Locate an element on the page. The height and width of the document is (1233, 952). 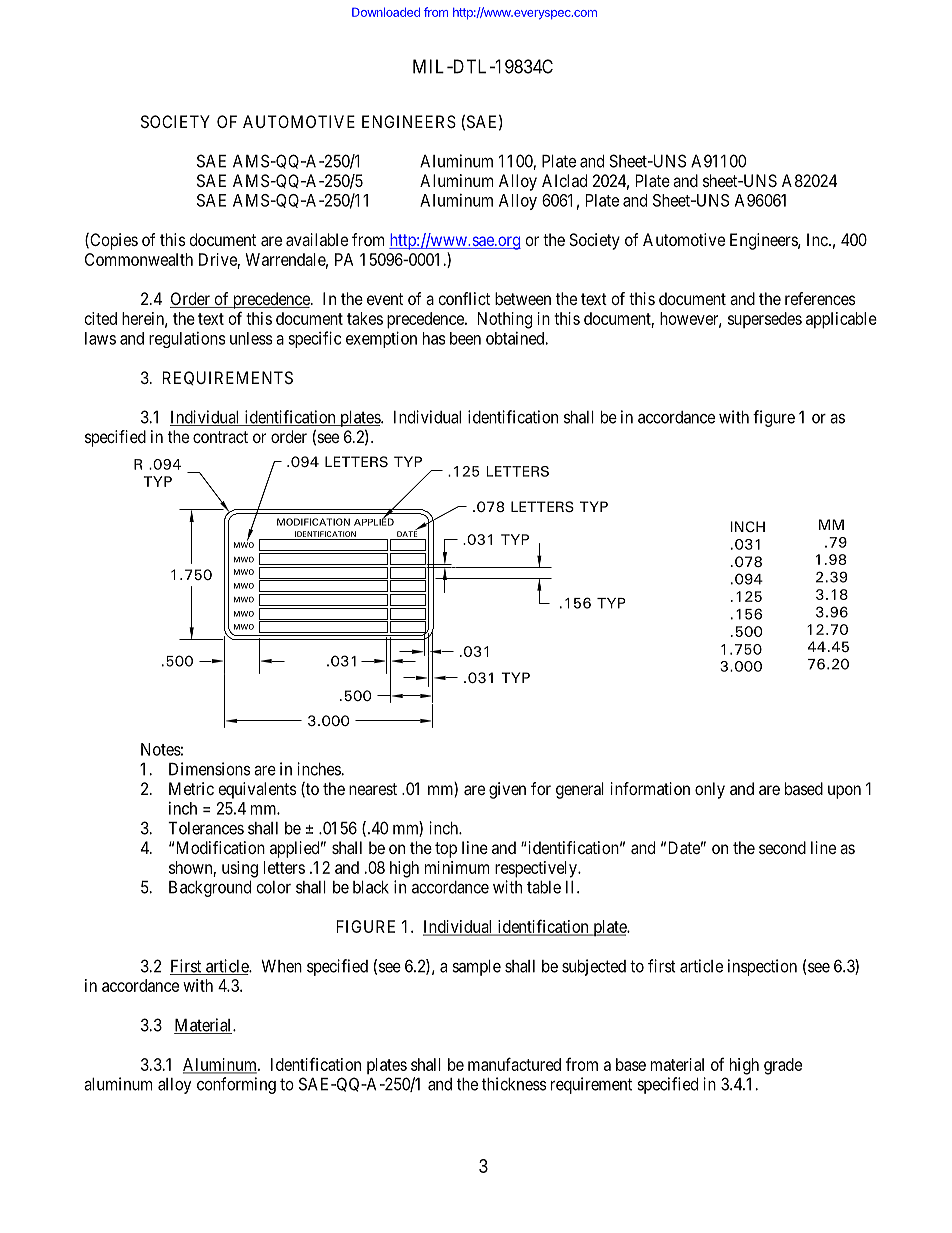
Commonwealth is located at coordinates (139, 259).
